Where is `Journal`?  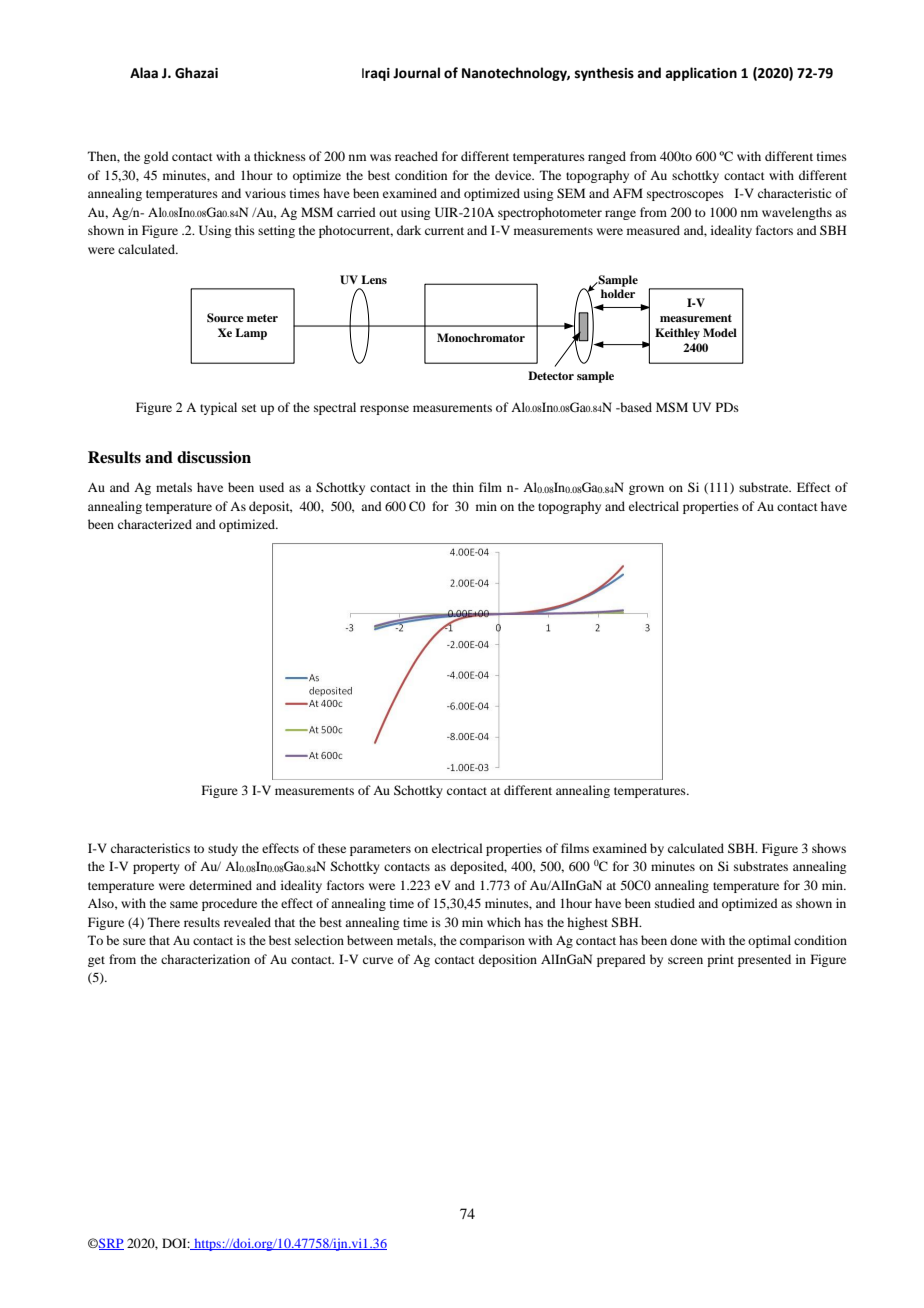 Journal is located at coordinates (416, 73).
